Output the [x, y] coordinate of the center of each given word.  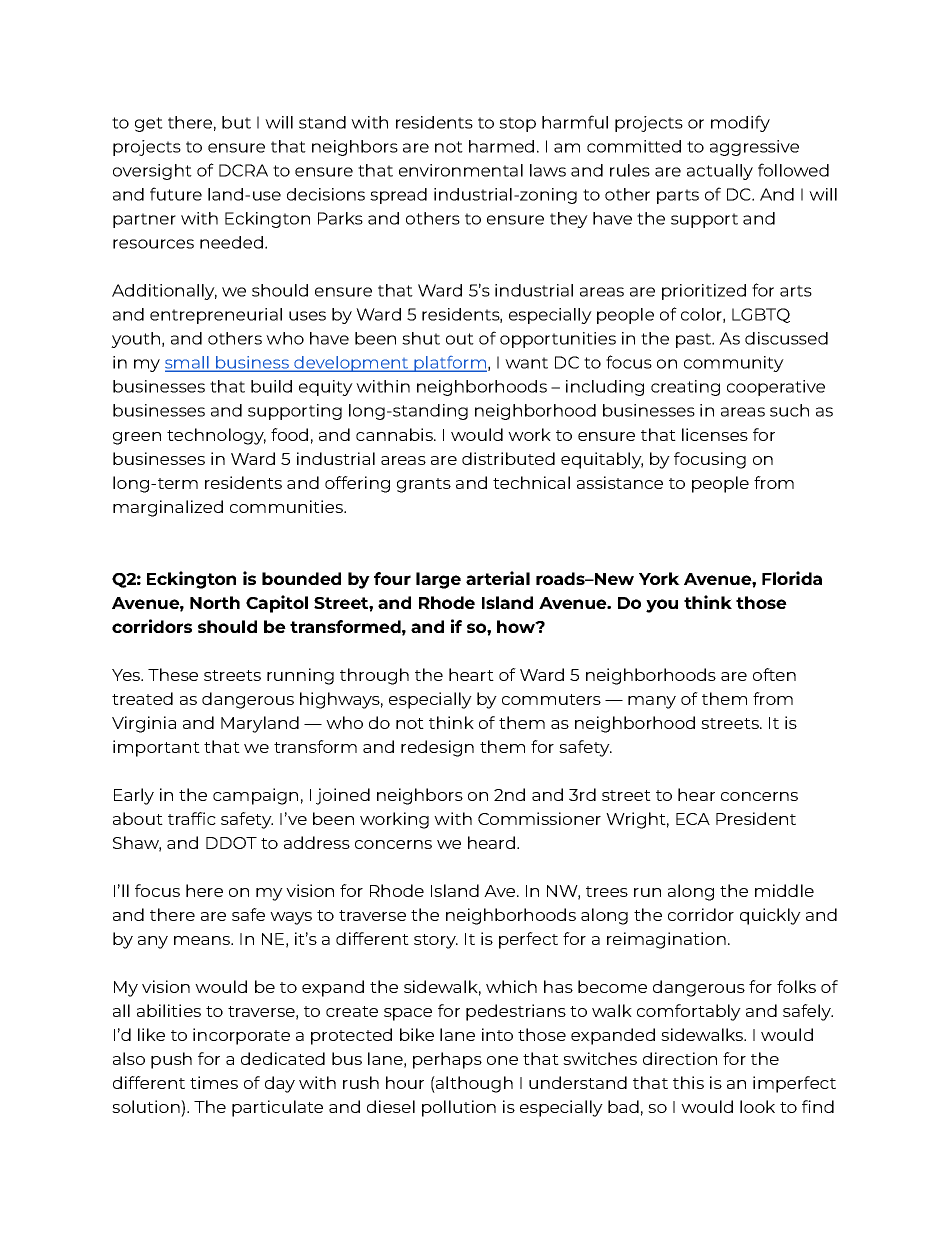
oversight [152, 172]
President [756, 818]
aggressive [754, 148]
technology [216, 436]
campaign [255, 796]
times [214, 1082]
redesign [437, 748]
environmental [461, 170]
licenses [715, 434]
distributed [508, 458]
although [473, 1084]
